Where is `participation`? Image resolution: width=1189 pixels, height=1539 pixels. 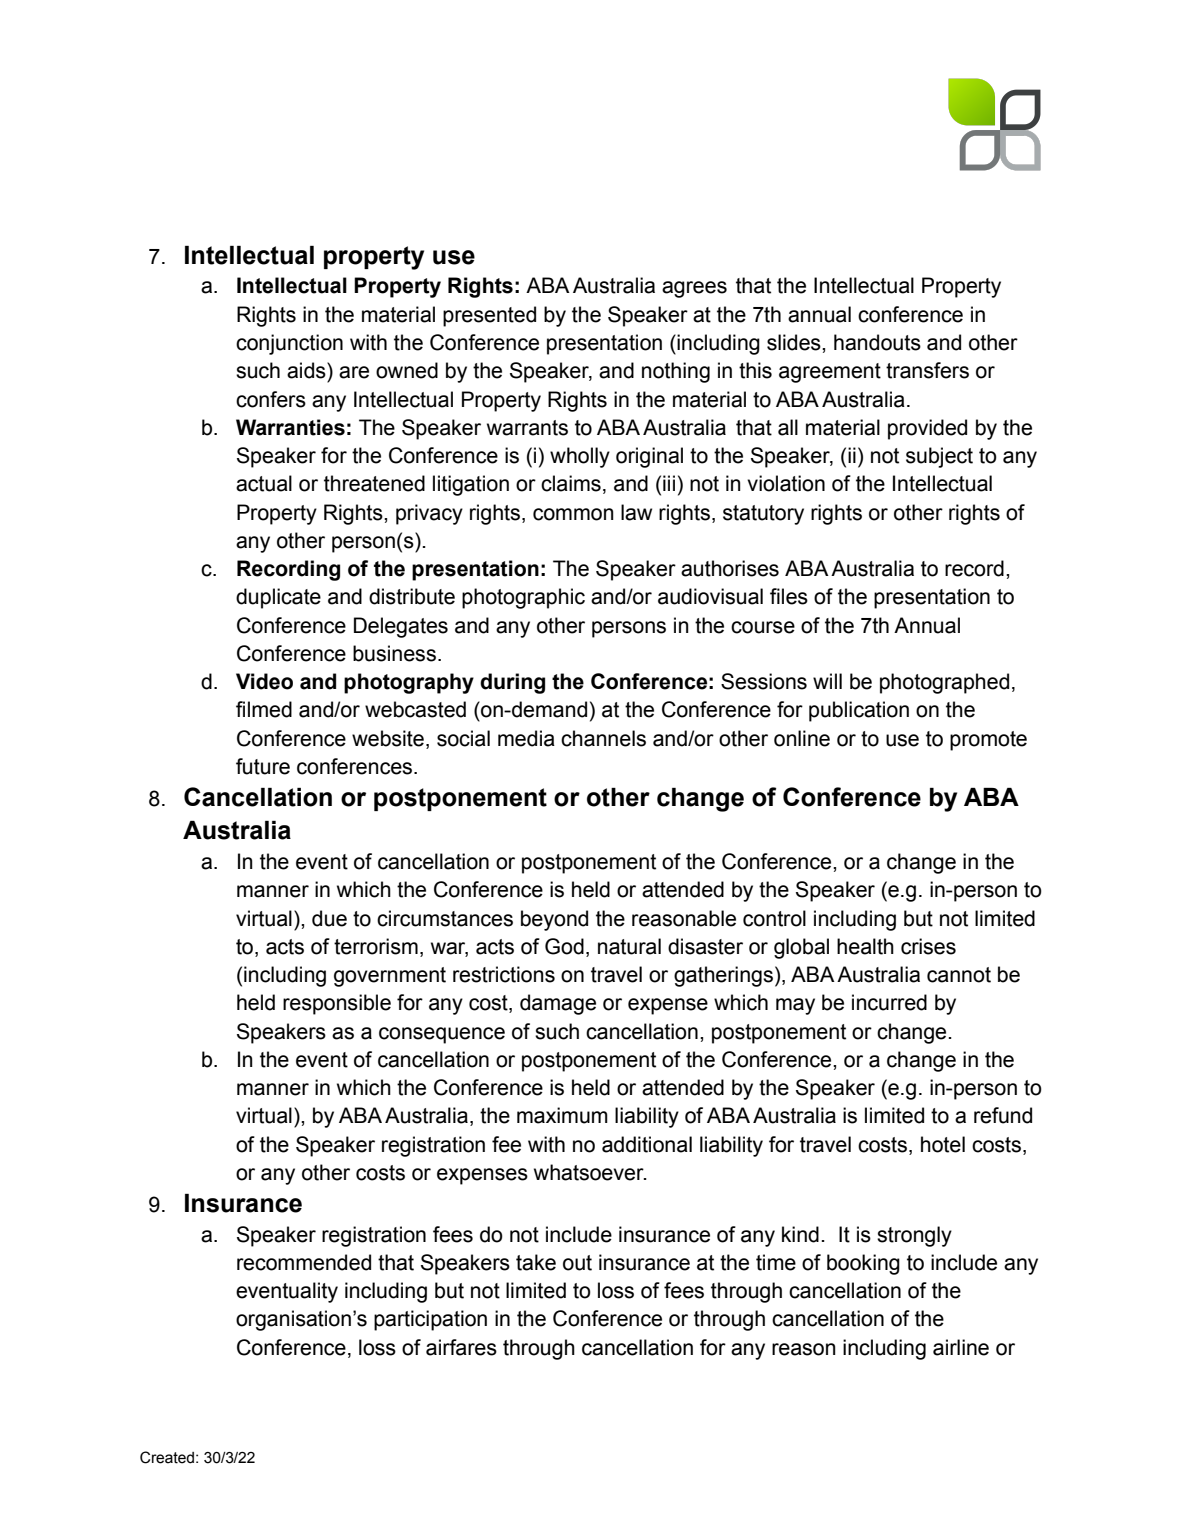 participation is located at coordinates (430, 1320).
